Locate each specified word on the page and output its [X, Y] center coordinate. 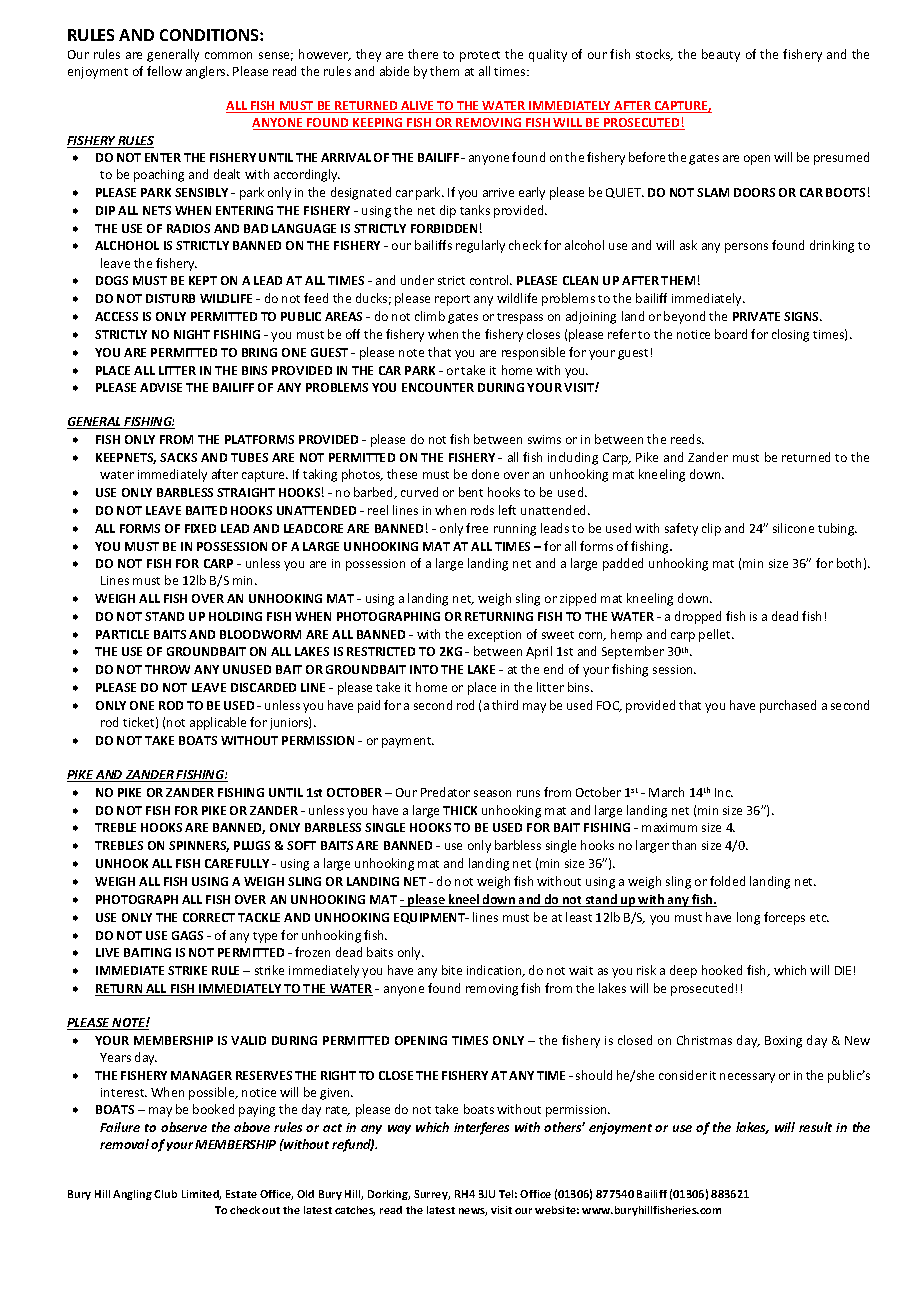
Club [165, 1194]
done [485, 474]
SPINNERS [199, 846]
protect [480, 56]
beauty [721, 55]
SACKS [178, 457]
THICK [460, 810]
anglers [207, 72]
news [473, 1212]
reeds [687, 439]
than [684, 845]
